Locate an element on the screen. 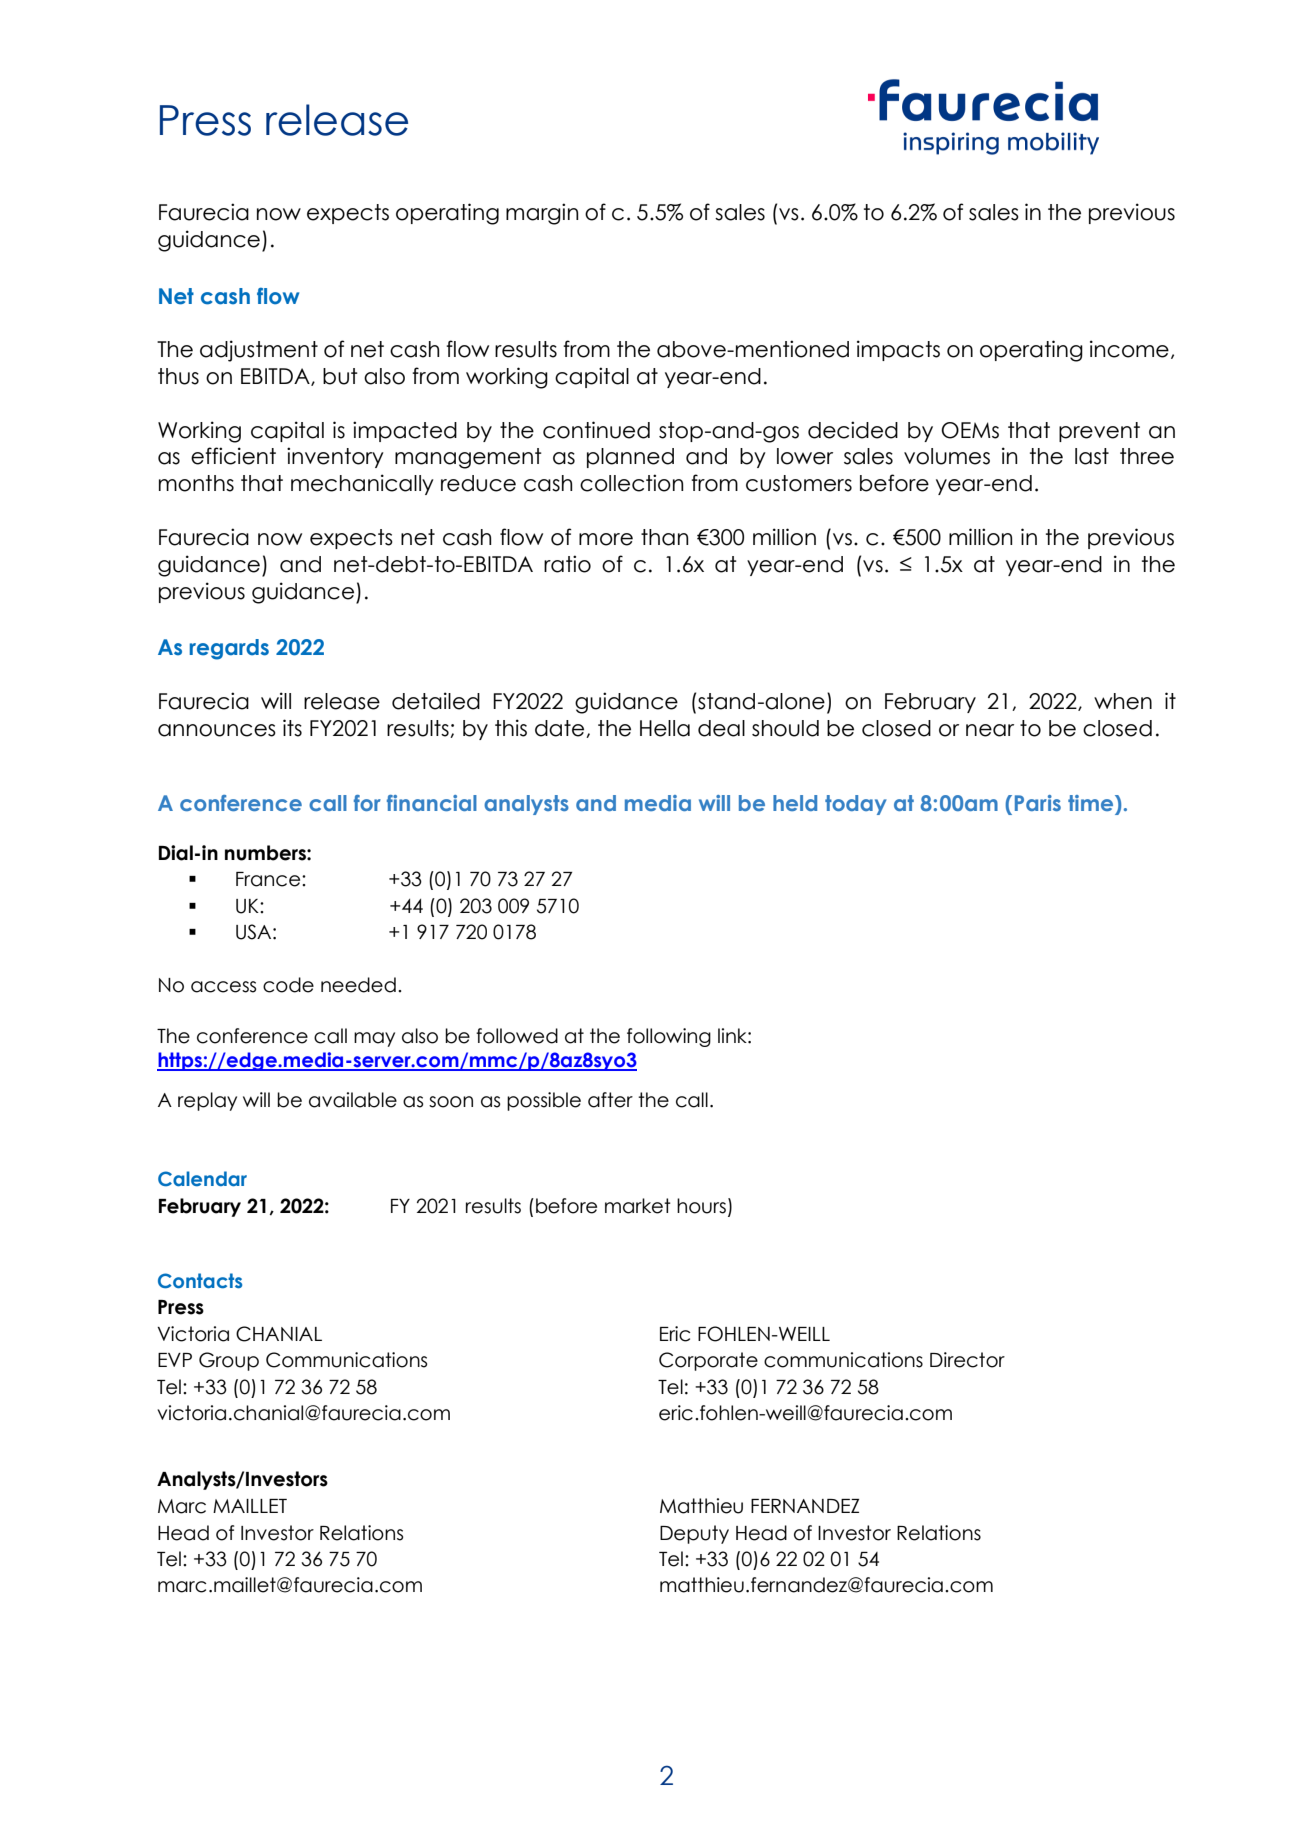 This screenshot has width=1300, height=1841. Deputy is located at coordinates (694, 1534).
